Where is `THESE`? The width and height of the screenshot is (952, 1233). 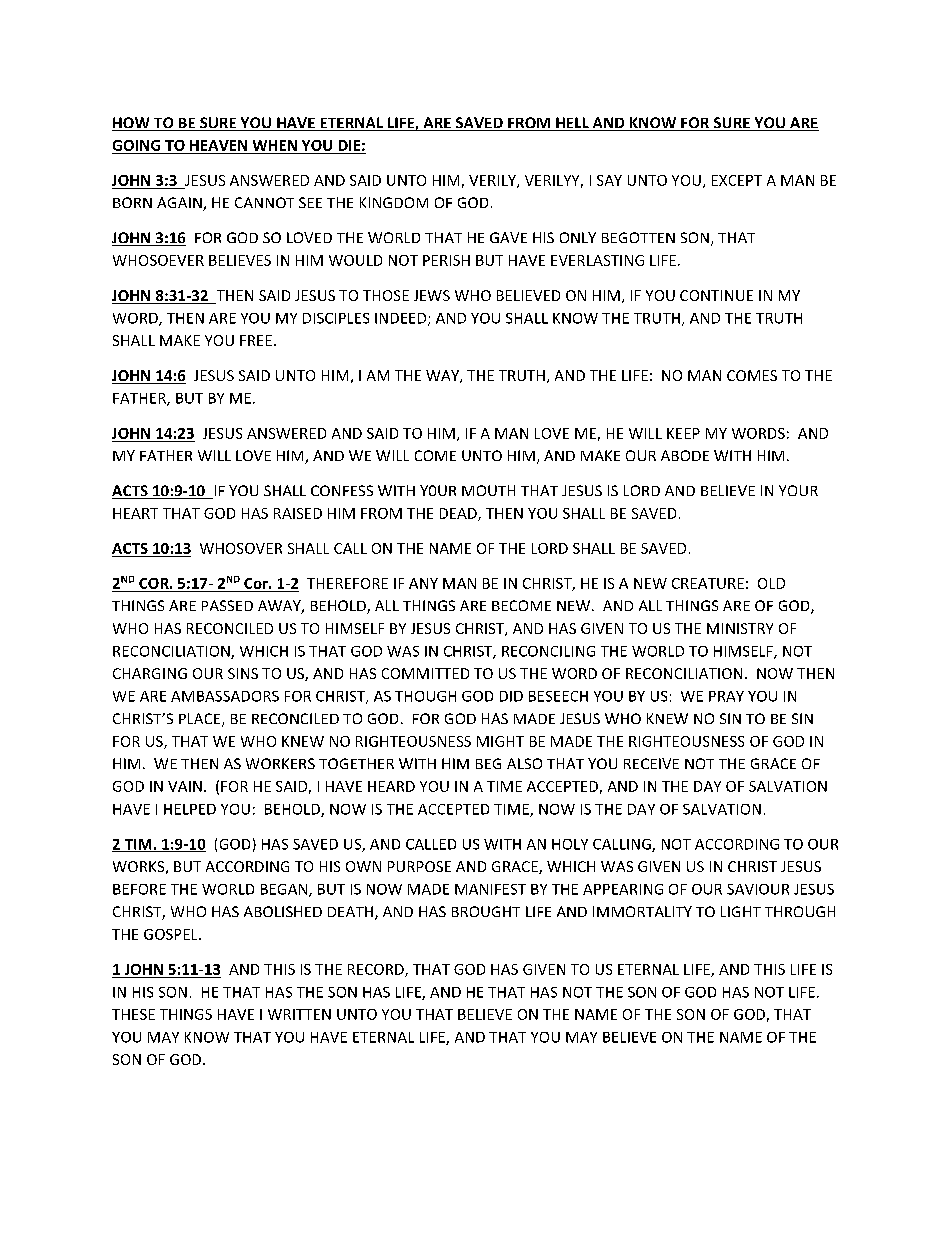
THESE is located at coordinates (133, 1014).
